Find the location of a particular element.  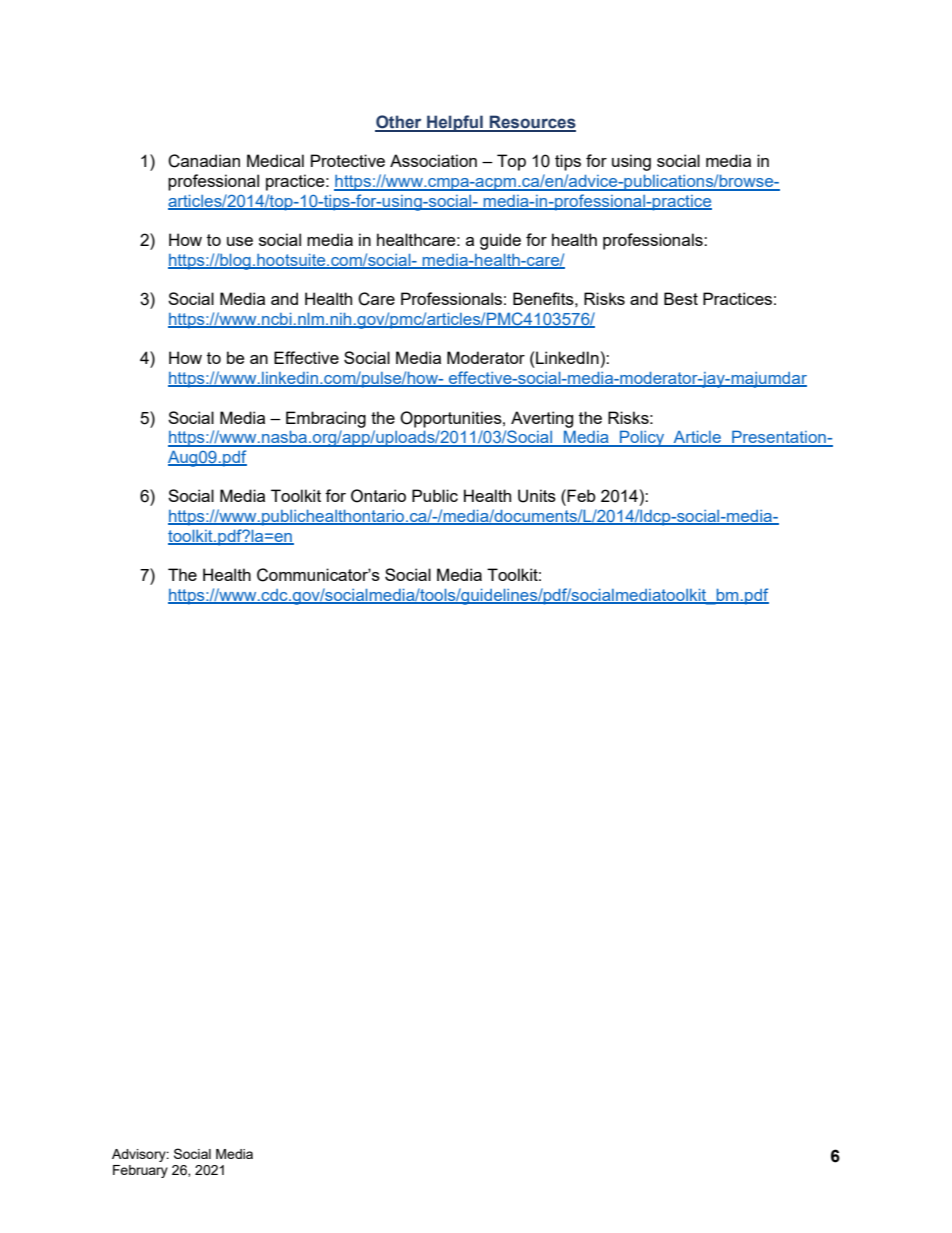

Units is located at coordinates (537, 496).
